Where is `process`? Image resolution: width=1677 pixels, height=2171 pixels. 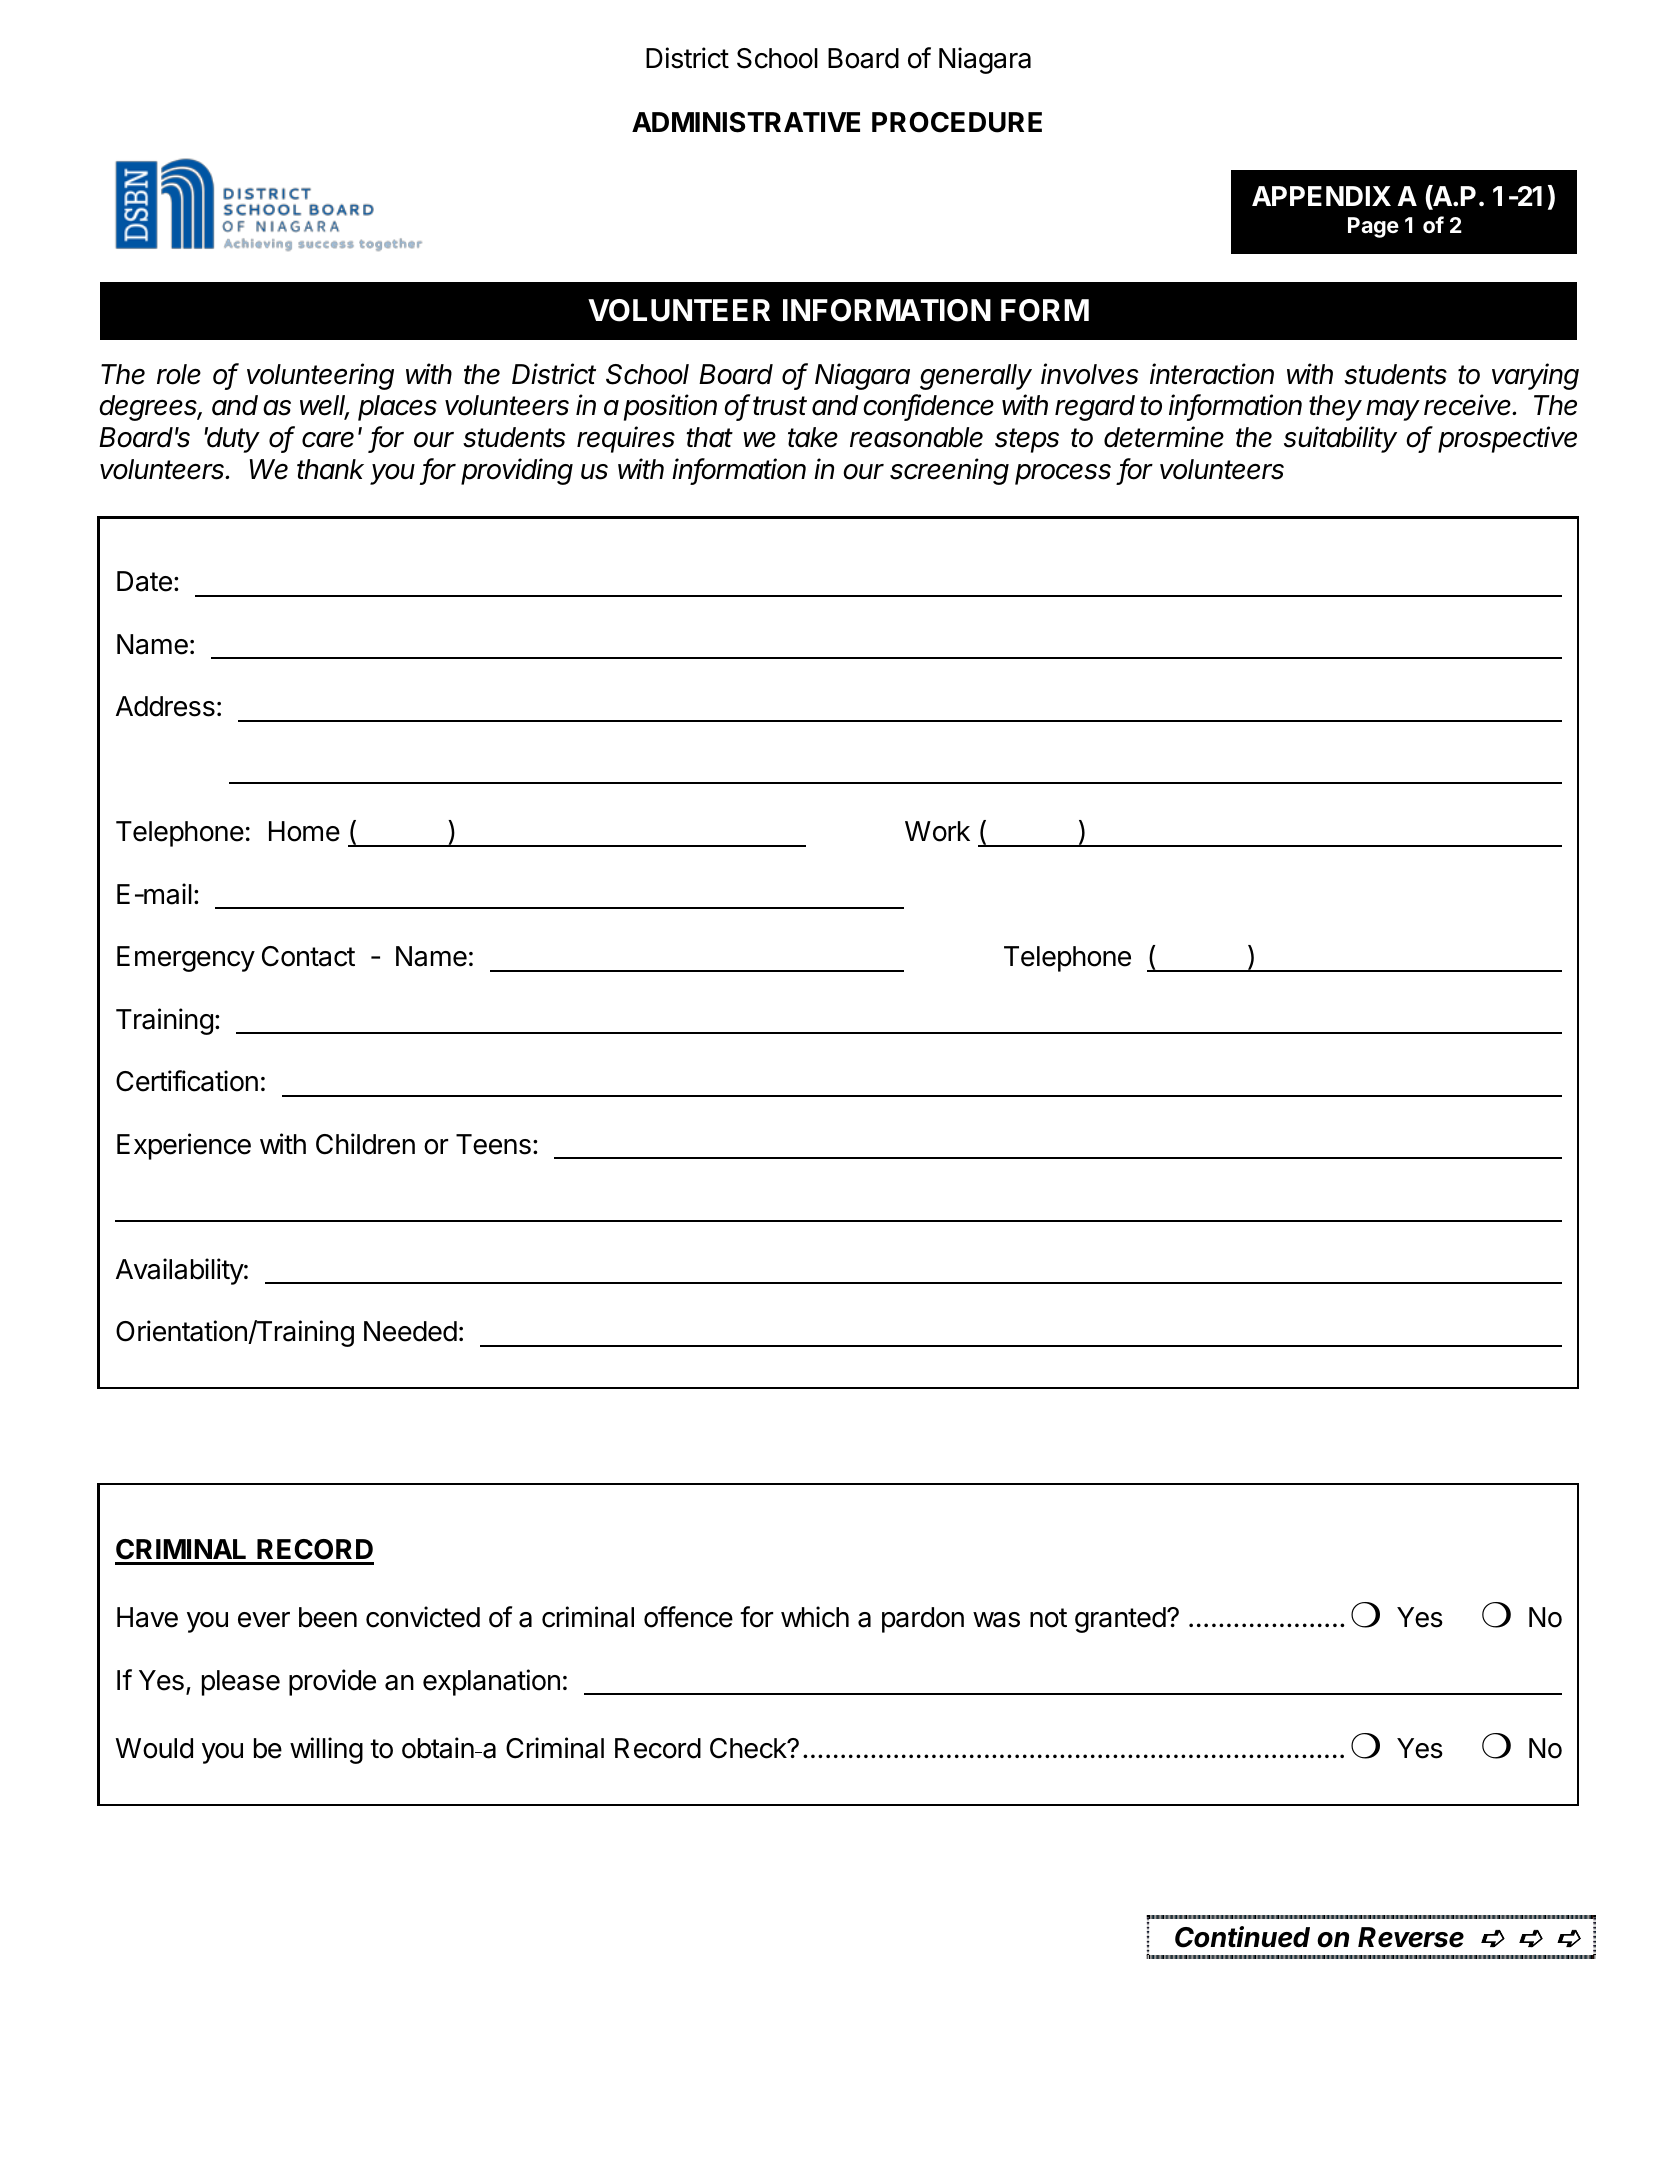 process is located at coordinates (1063, 474).
